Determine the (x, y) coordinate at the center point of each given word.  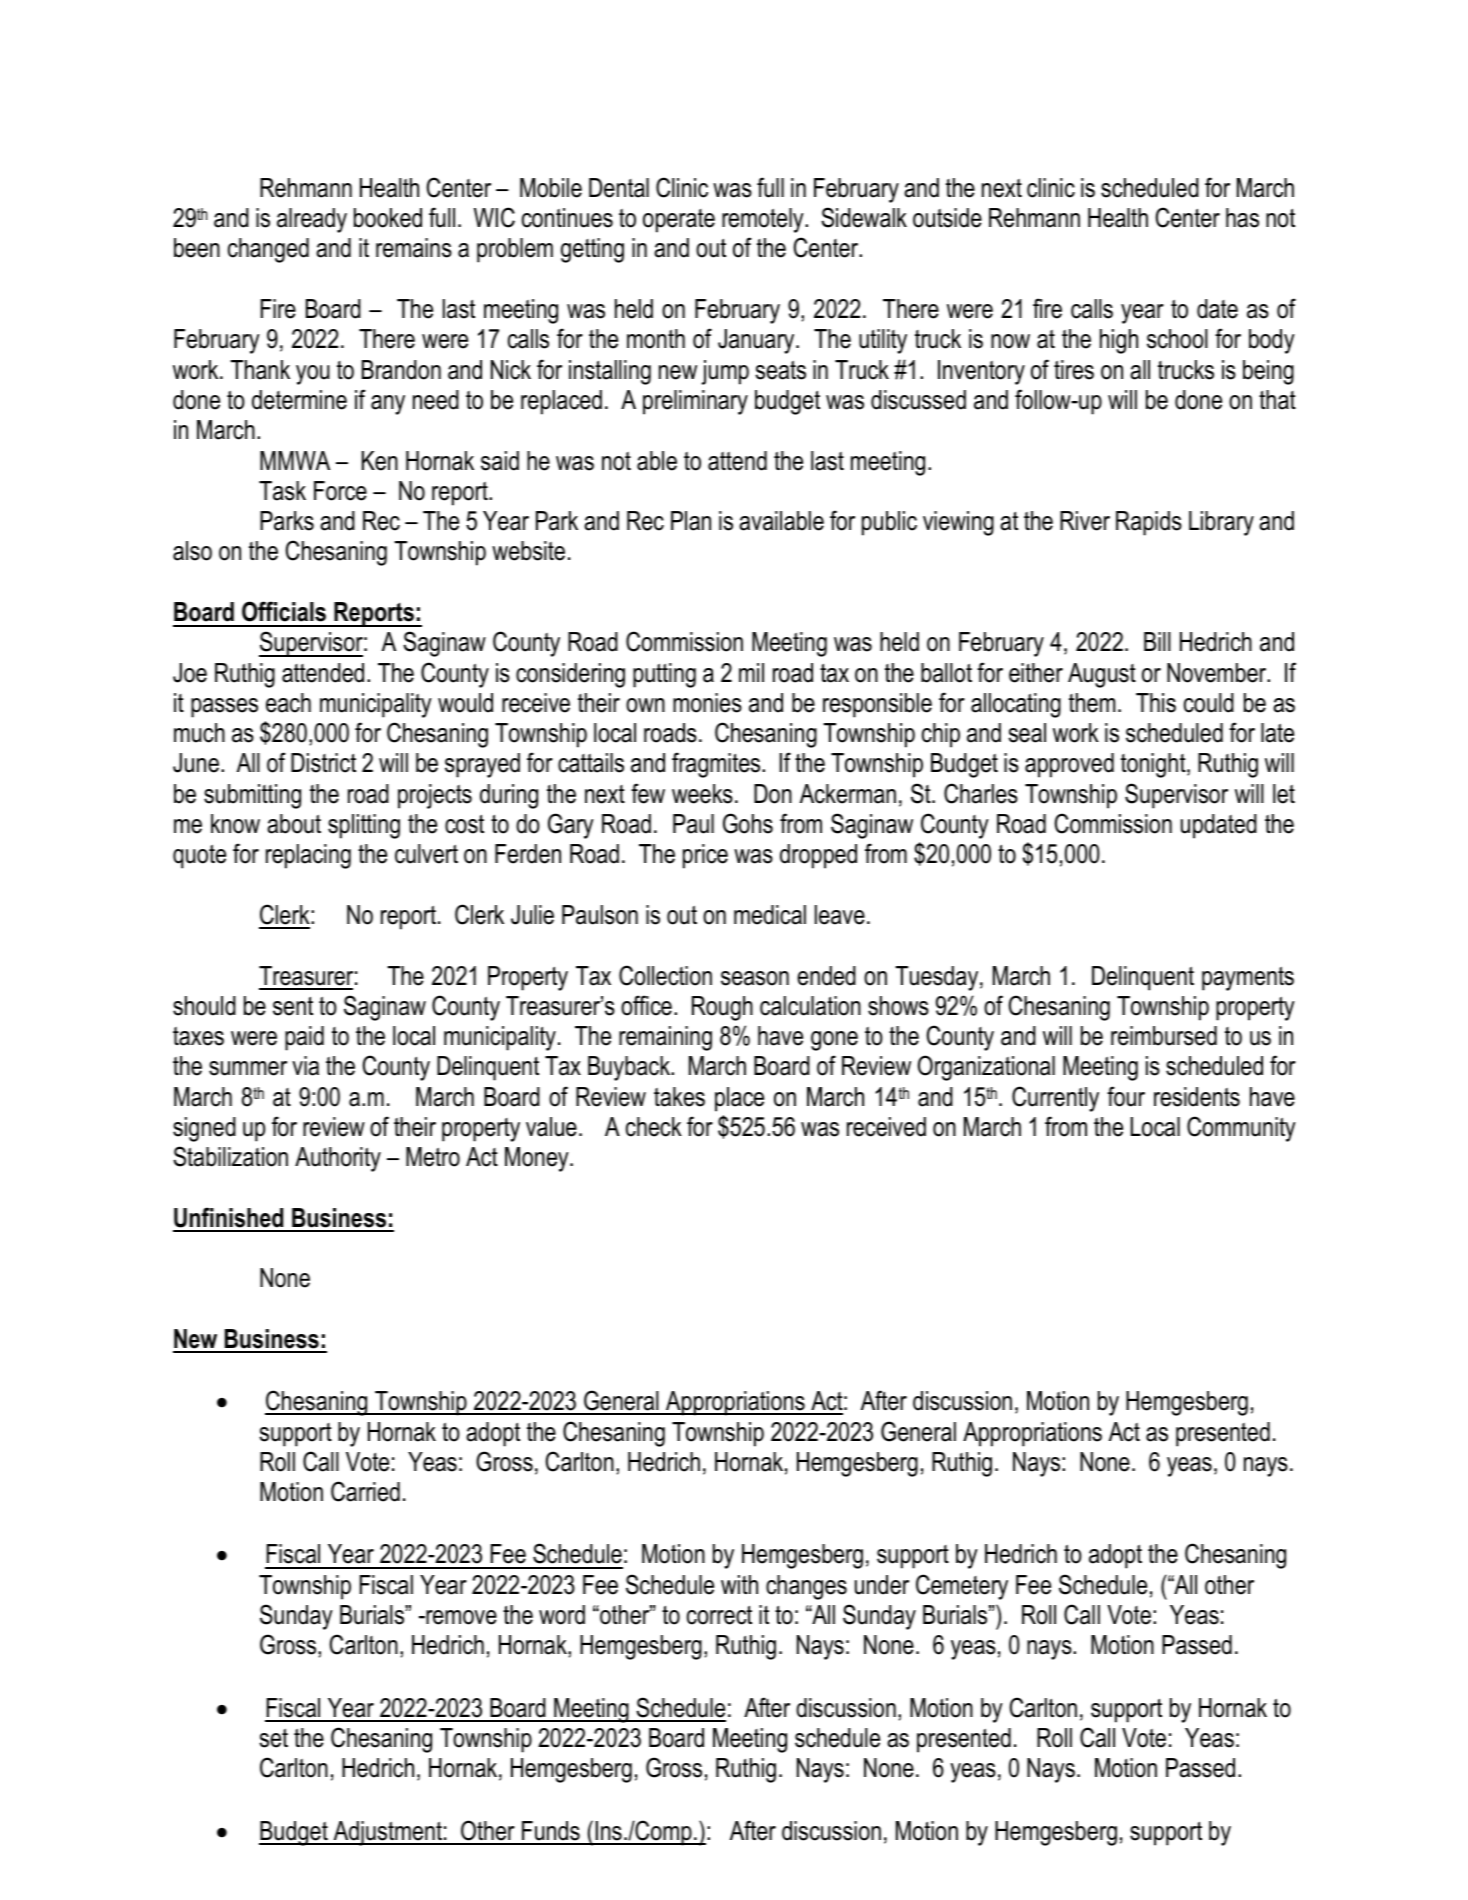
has (1242, 218)
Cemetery (962, 1587)
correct (719, 1615)
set (273, 1738)
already (312, 220)
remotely (764, 220)
